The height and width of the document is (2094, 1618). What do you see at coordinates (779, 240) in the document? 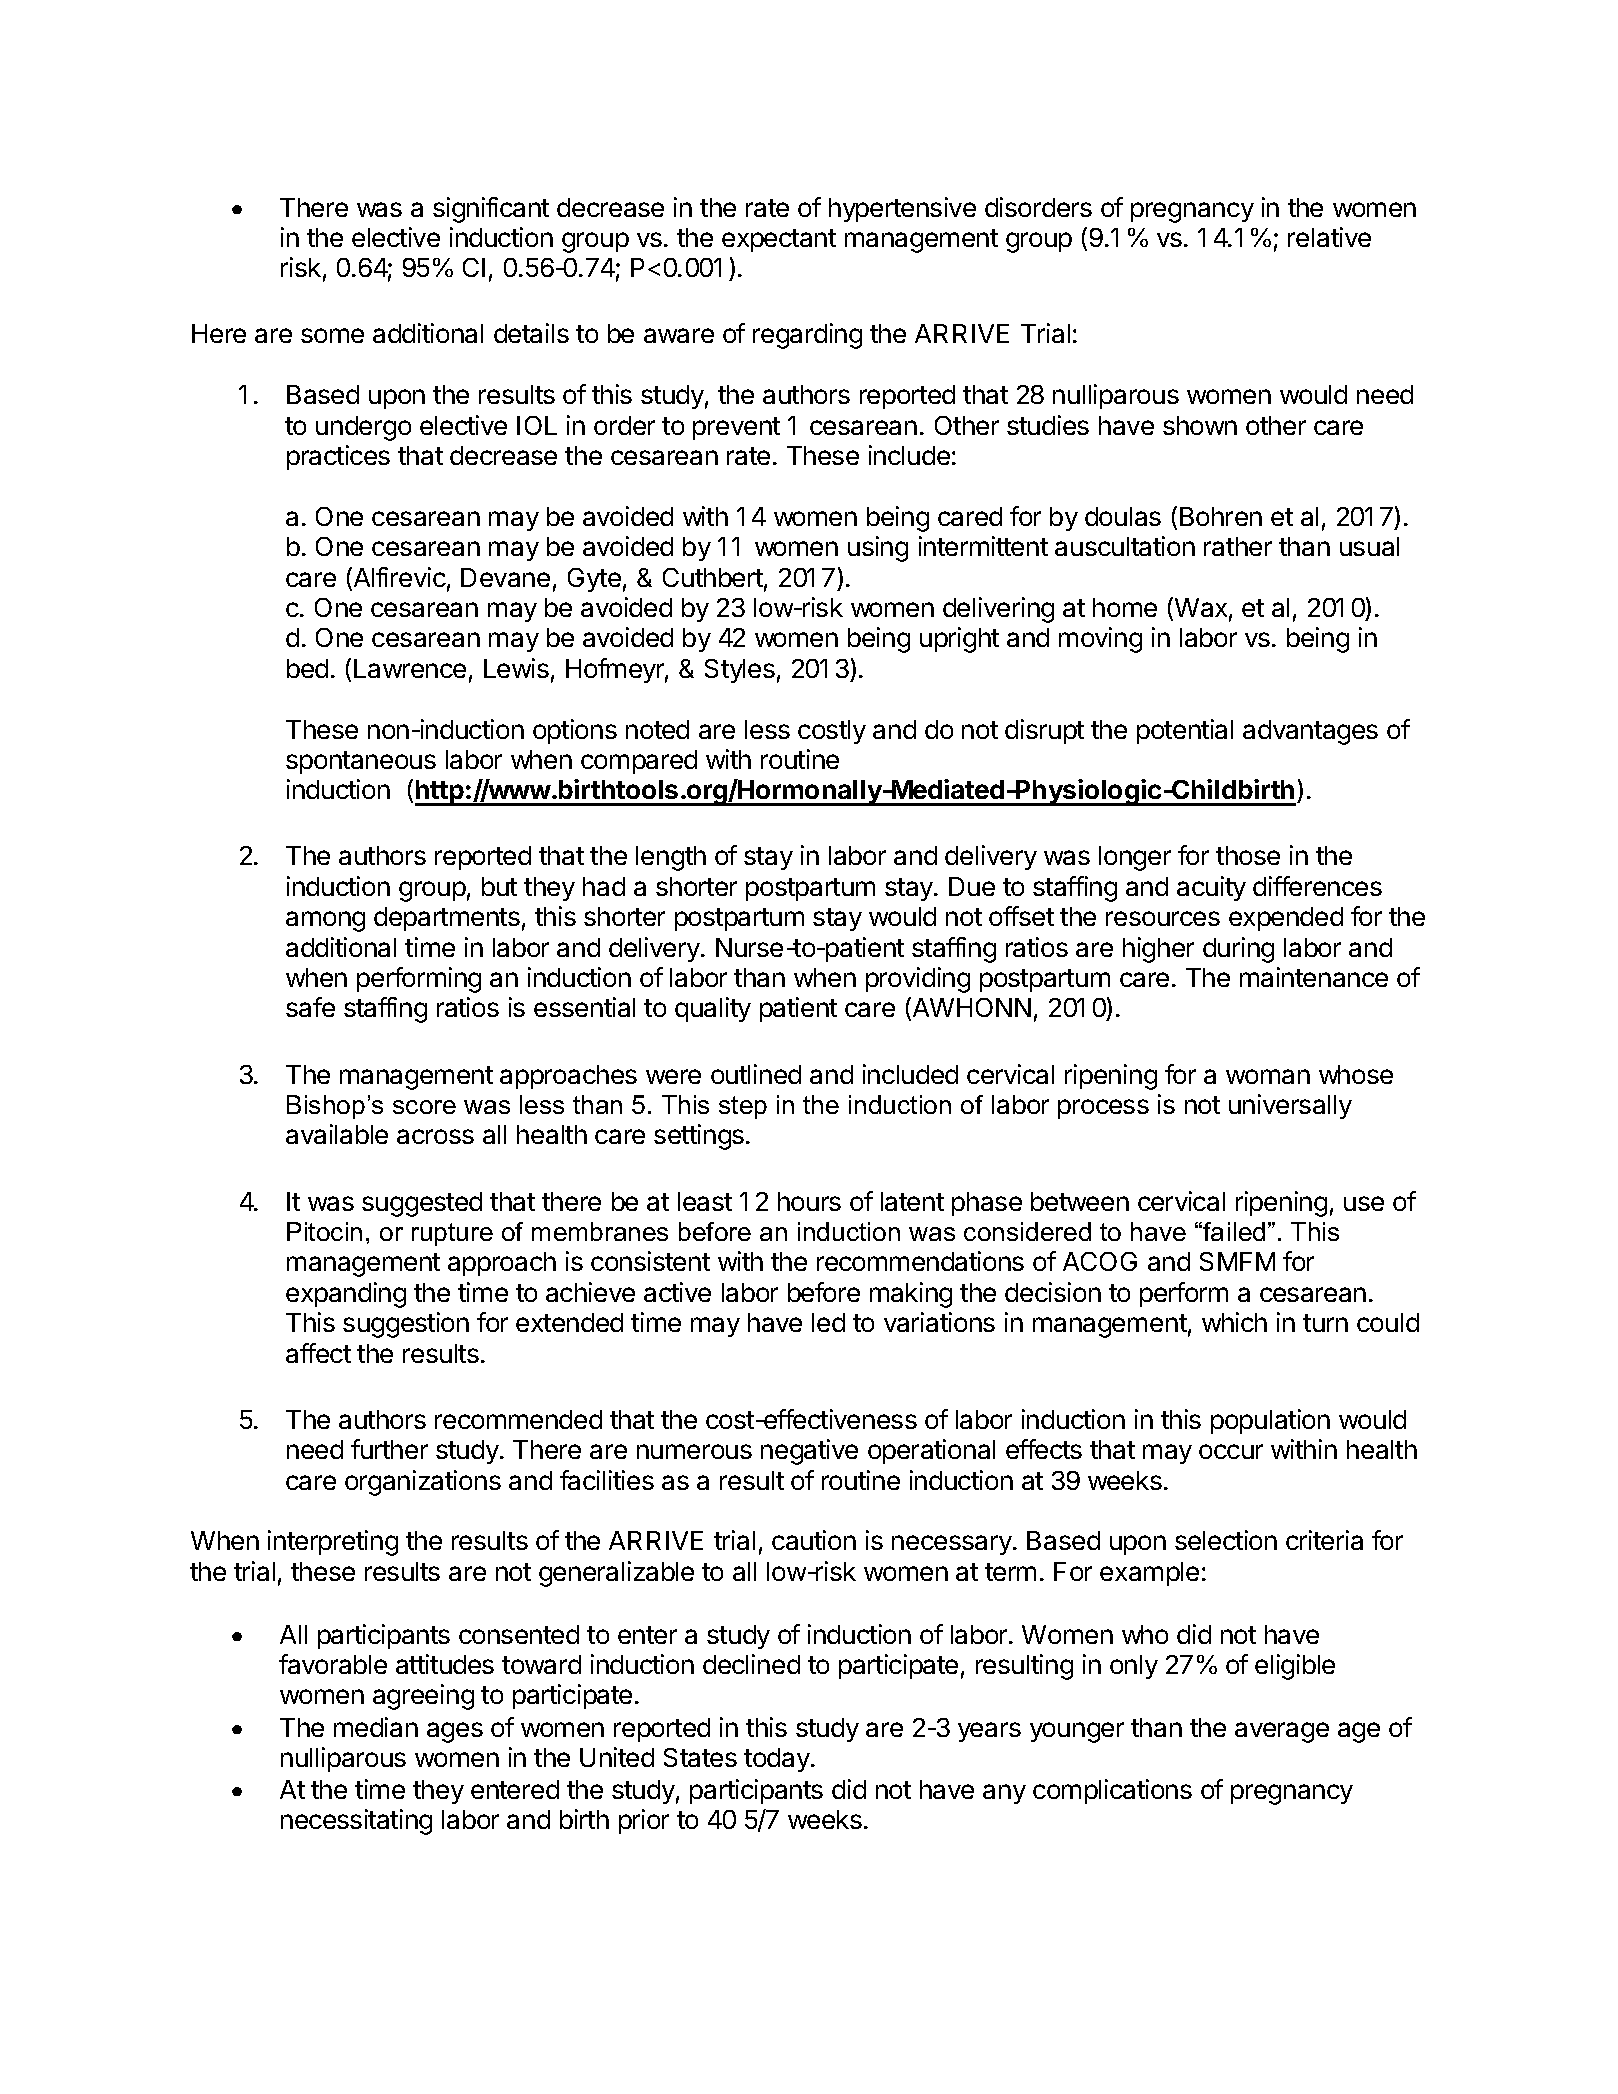
I see `expectant` at bounding box center [779, 240].
